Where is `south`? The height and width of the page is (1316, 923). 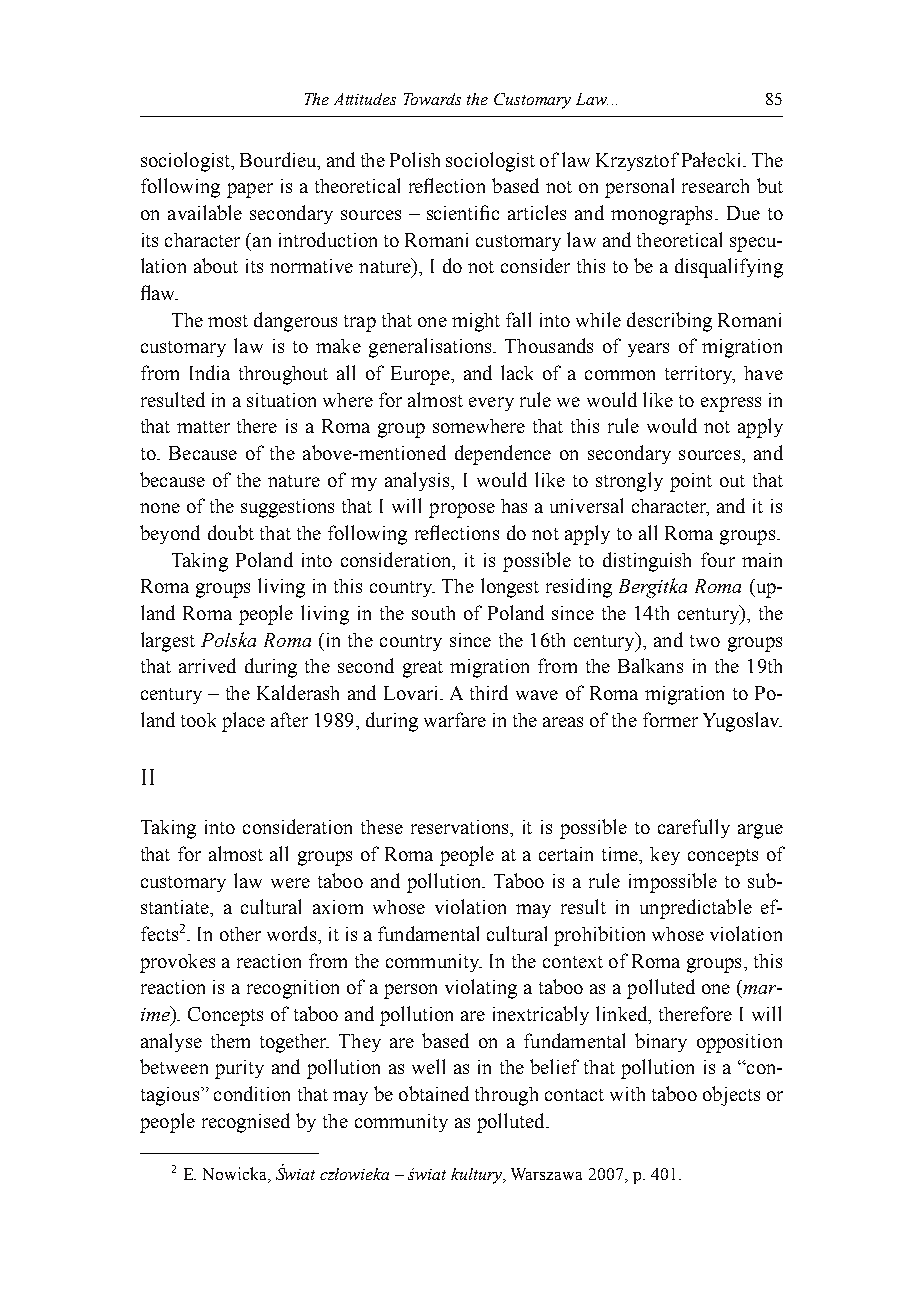 south is located at coordinates (433, 613).
